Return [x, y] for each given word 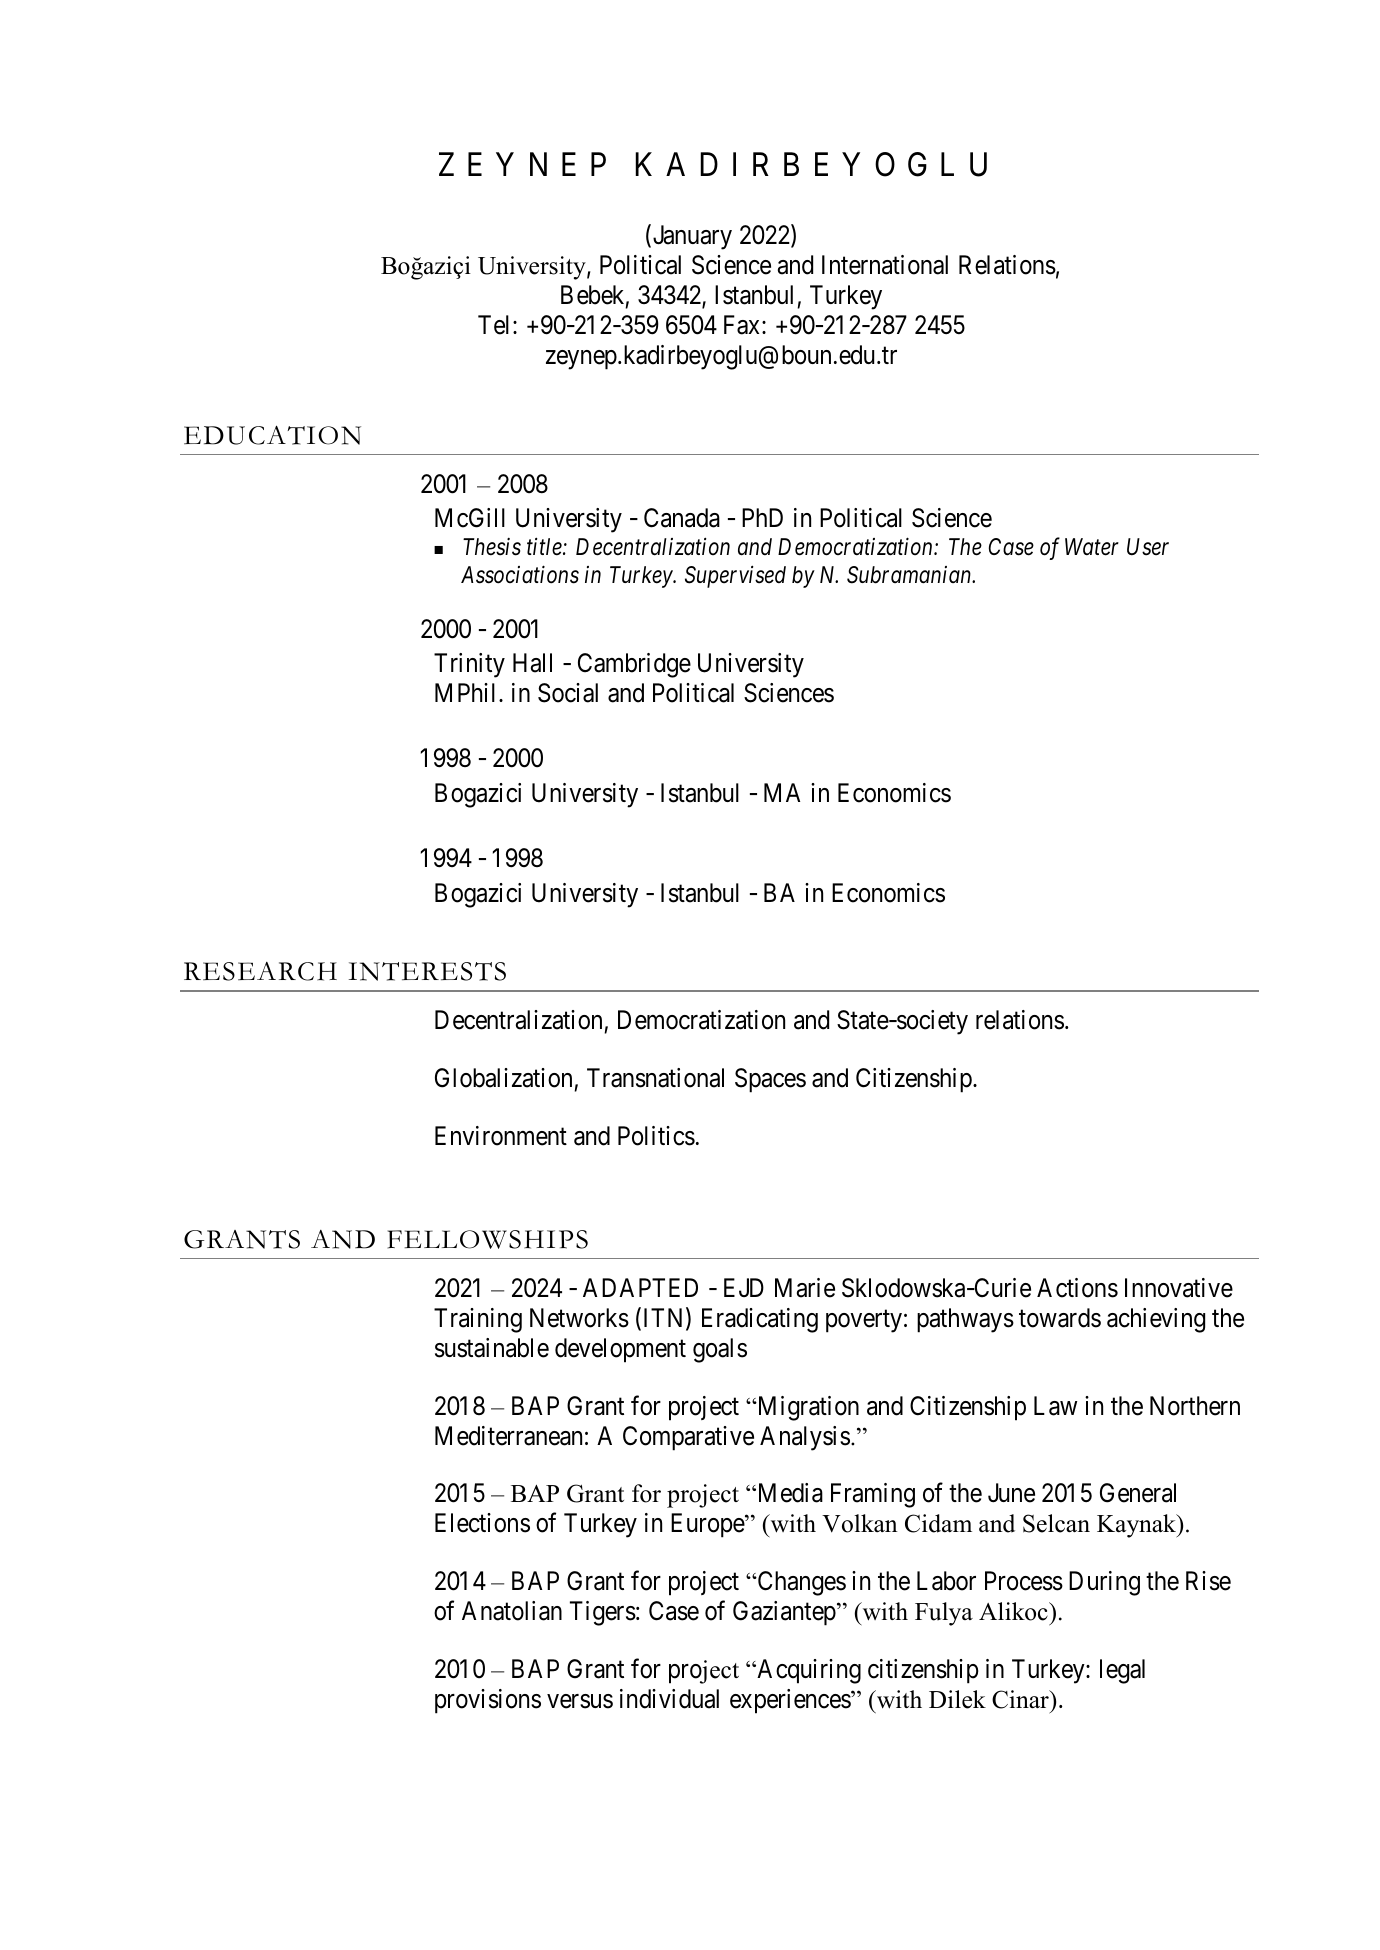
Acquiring [808, 1671]
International [885, 265]
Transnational [655, 1078]
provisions [488, 1701]
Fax [743, 325]
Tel [496, 325]
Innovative [1179, 1288]
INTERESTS [427, 971]
